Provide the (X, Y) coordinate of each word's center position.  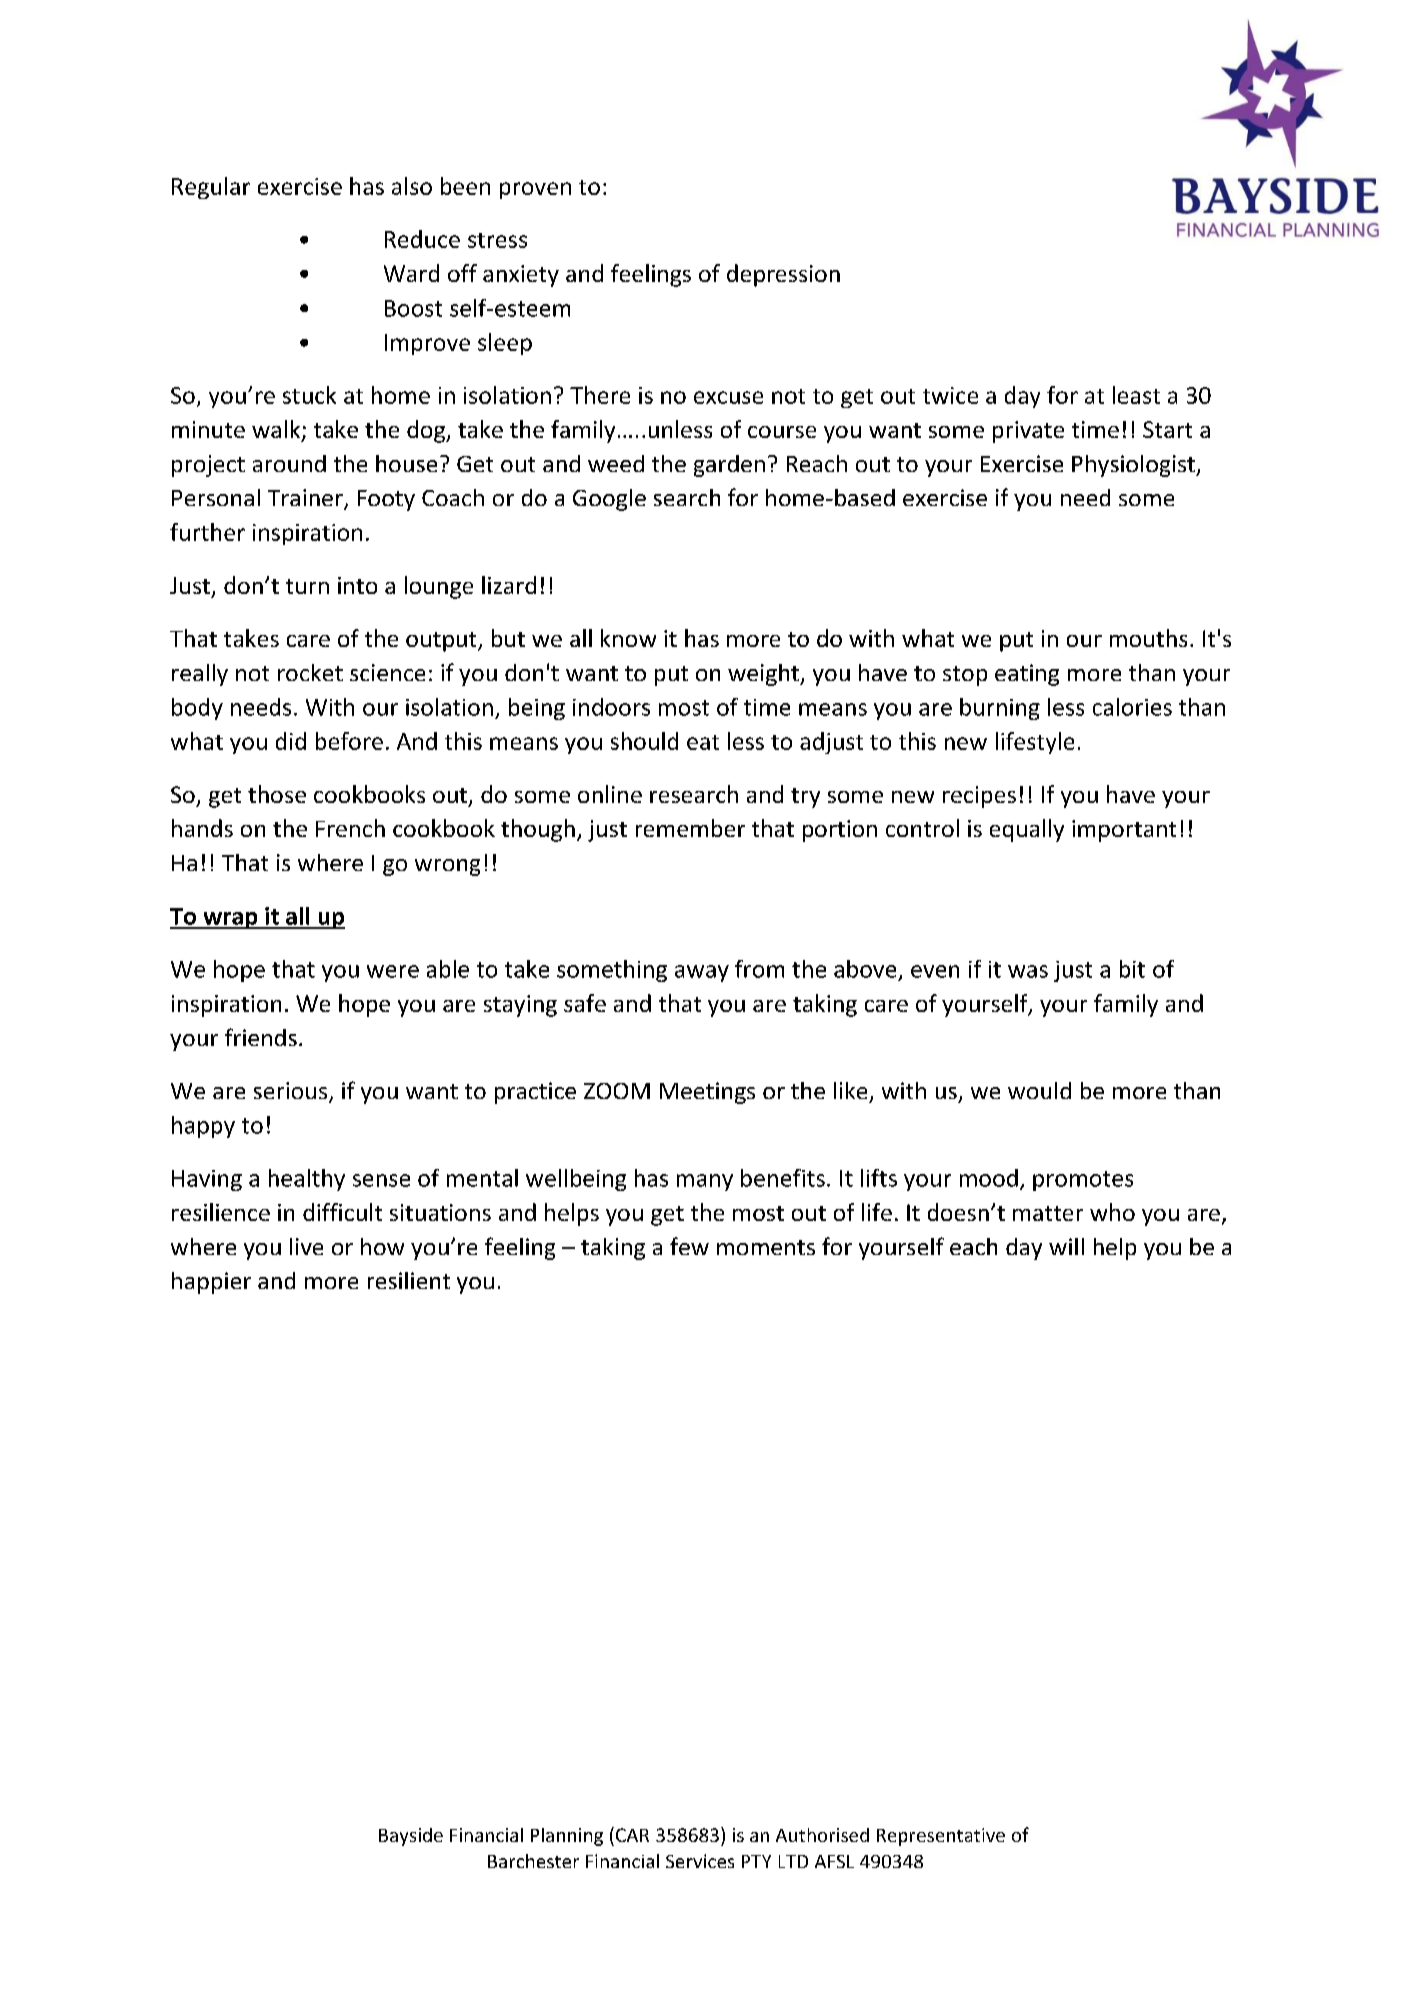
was (1028, 971)
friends (261, 1037)
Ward (411, 273)
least (1136, 395)
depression (783, 275)
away (702, 973)
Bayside (411, 1837)
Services (700, 1861)
